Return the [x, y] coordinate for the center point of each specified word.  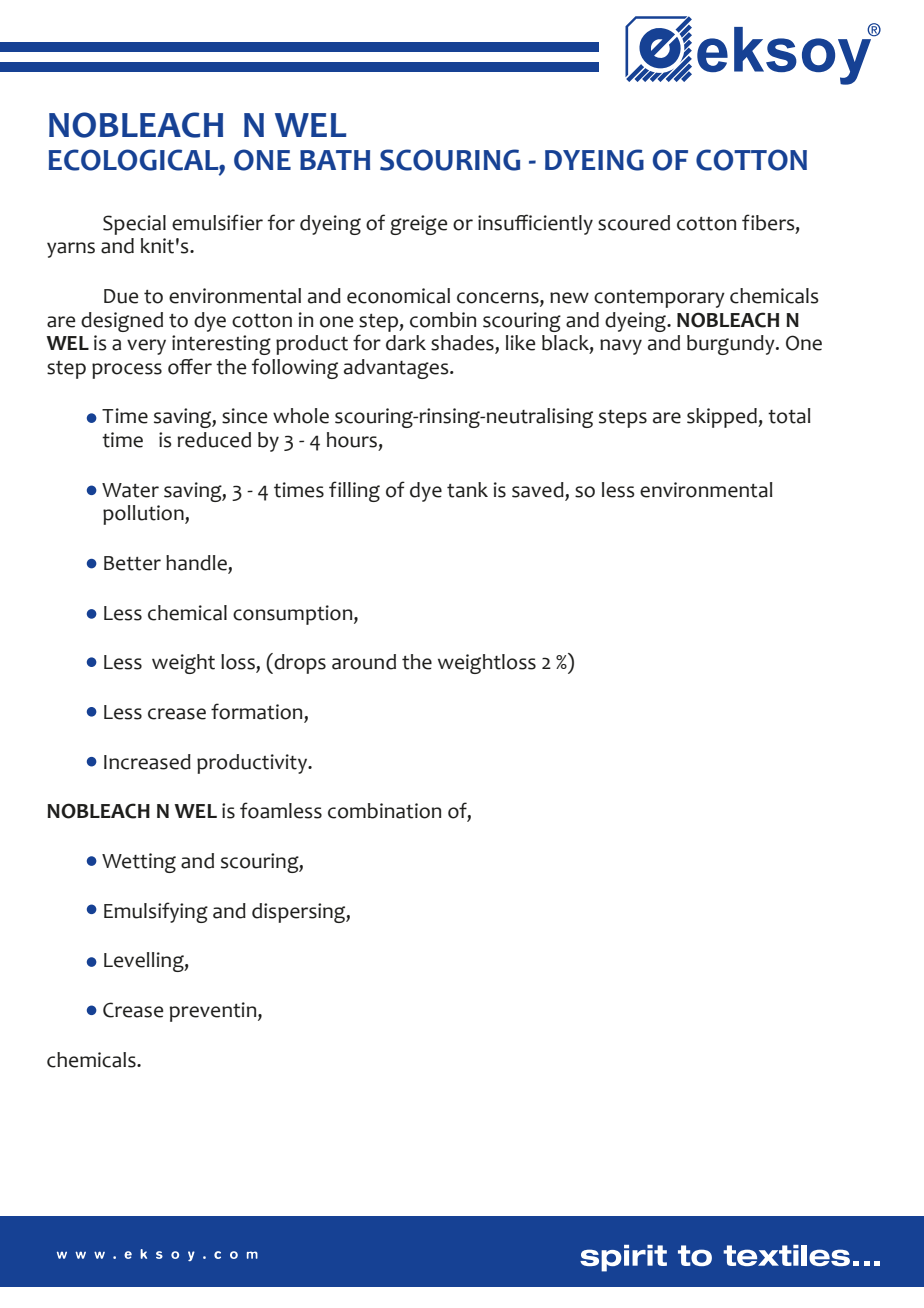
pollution [144, 515]
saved [538, 490]
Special [134, 225]
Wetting [139, 863]
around [364, 662]
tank [467, 490]
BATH [335, 160]
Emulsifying [156, 912]
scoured [634, 223]
